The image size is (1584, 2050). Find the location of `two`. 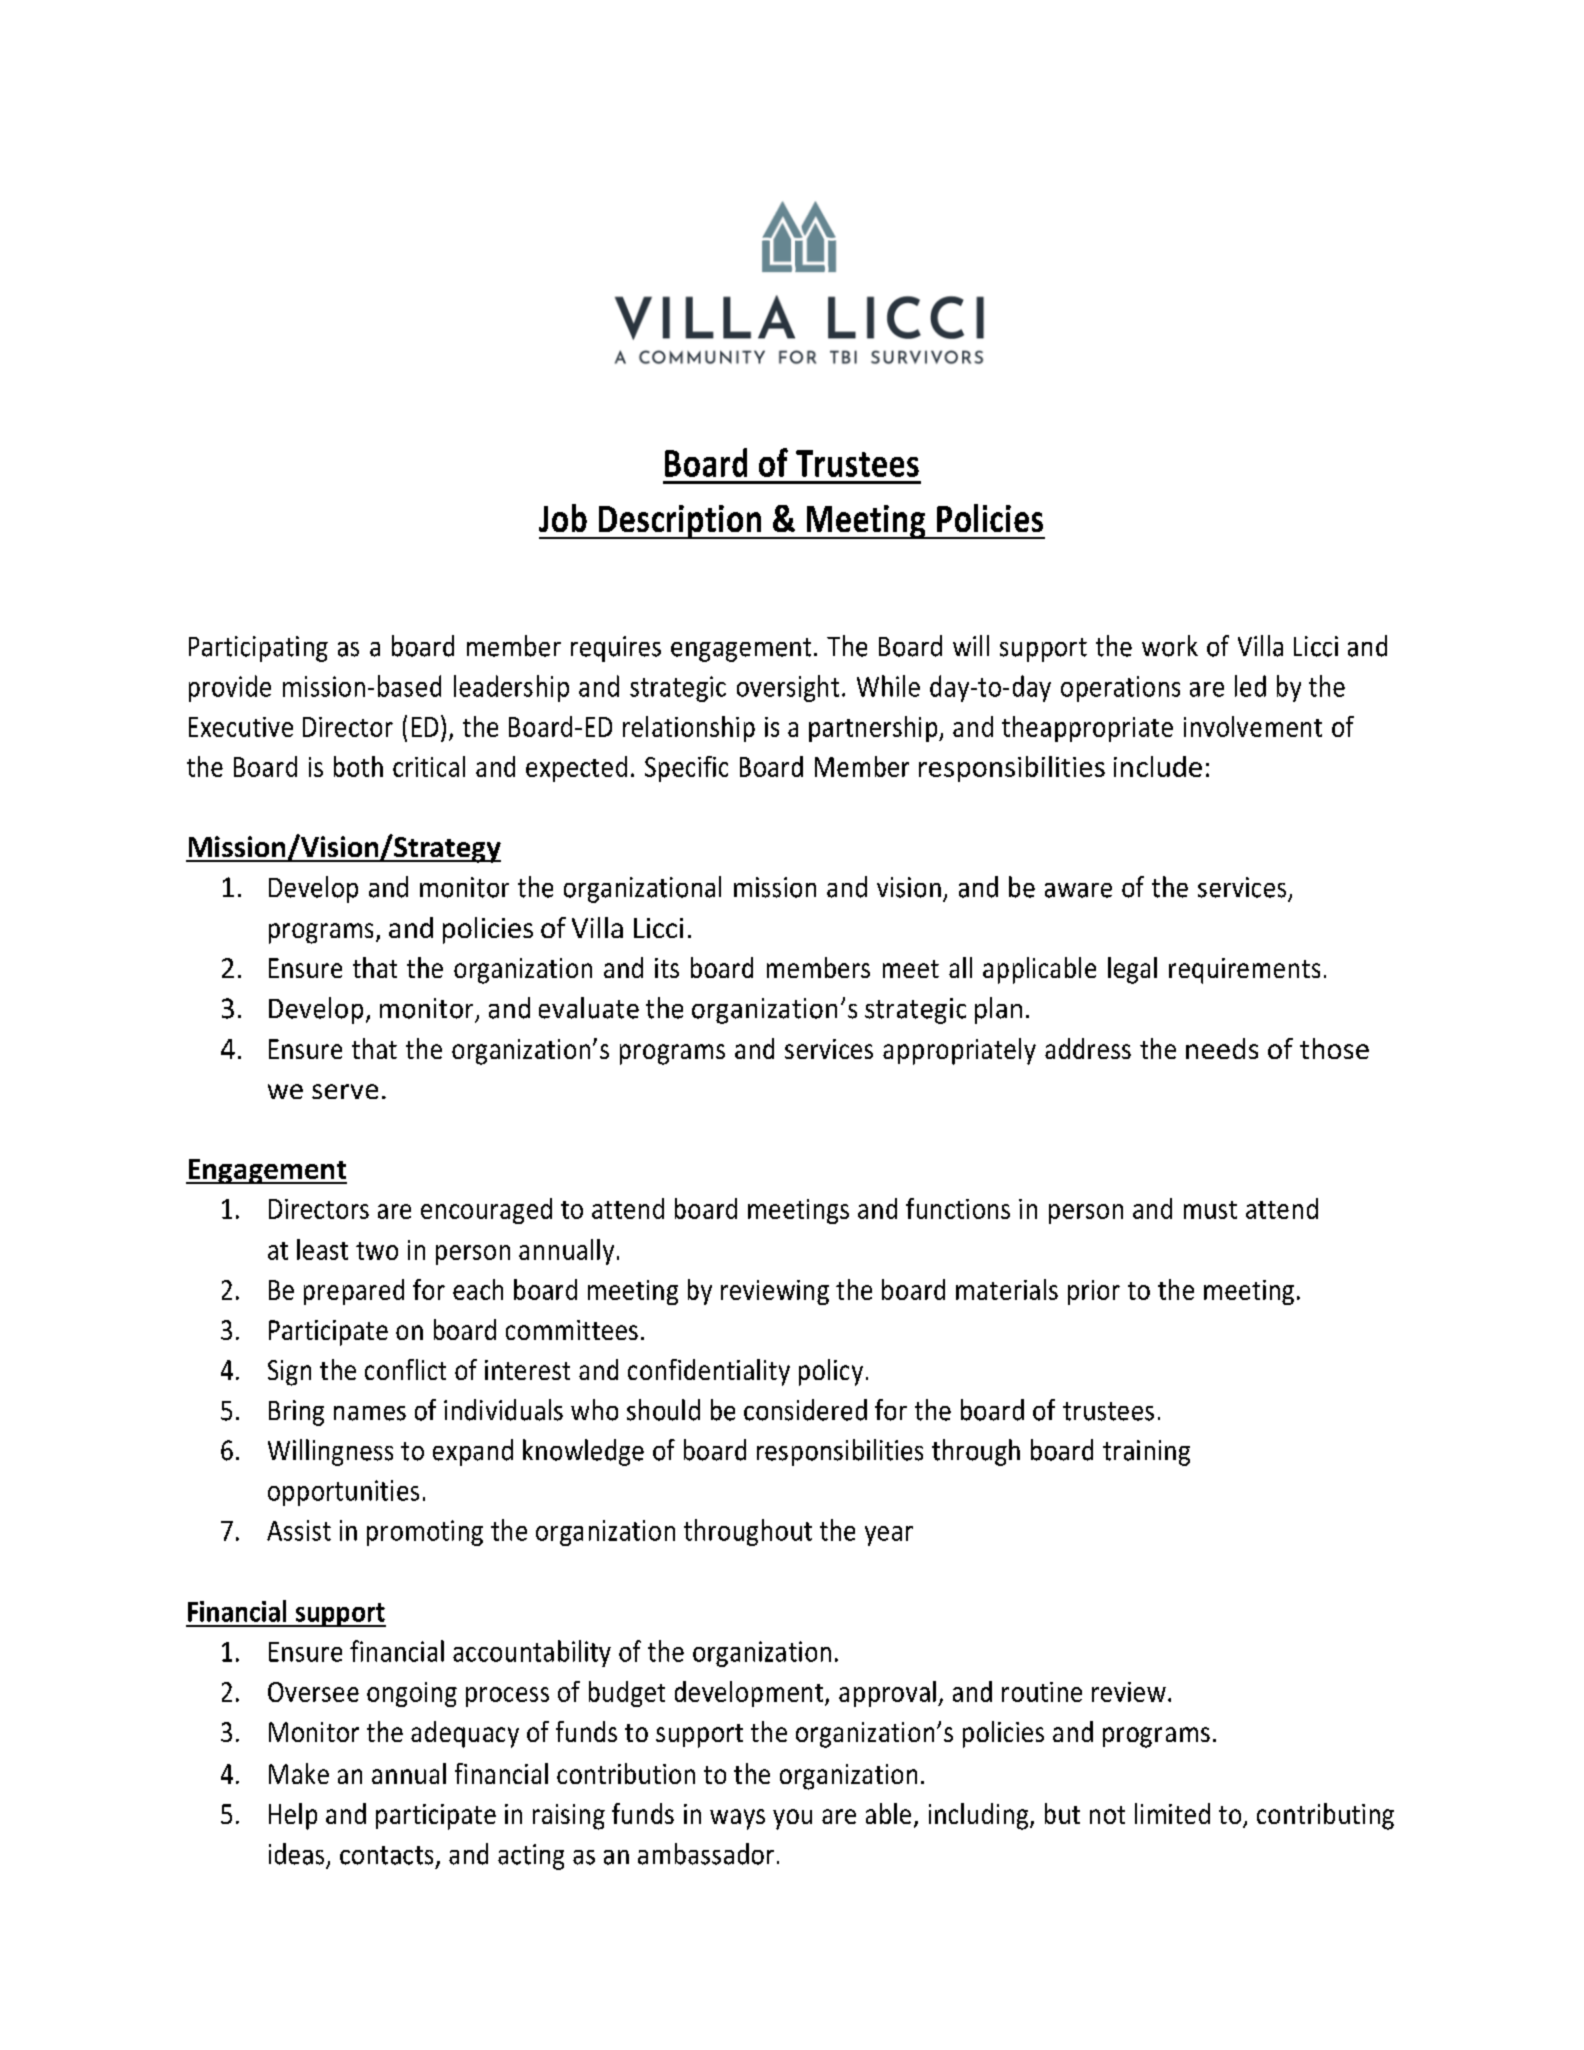

two is located at coordinates (377, 1251).
